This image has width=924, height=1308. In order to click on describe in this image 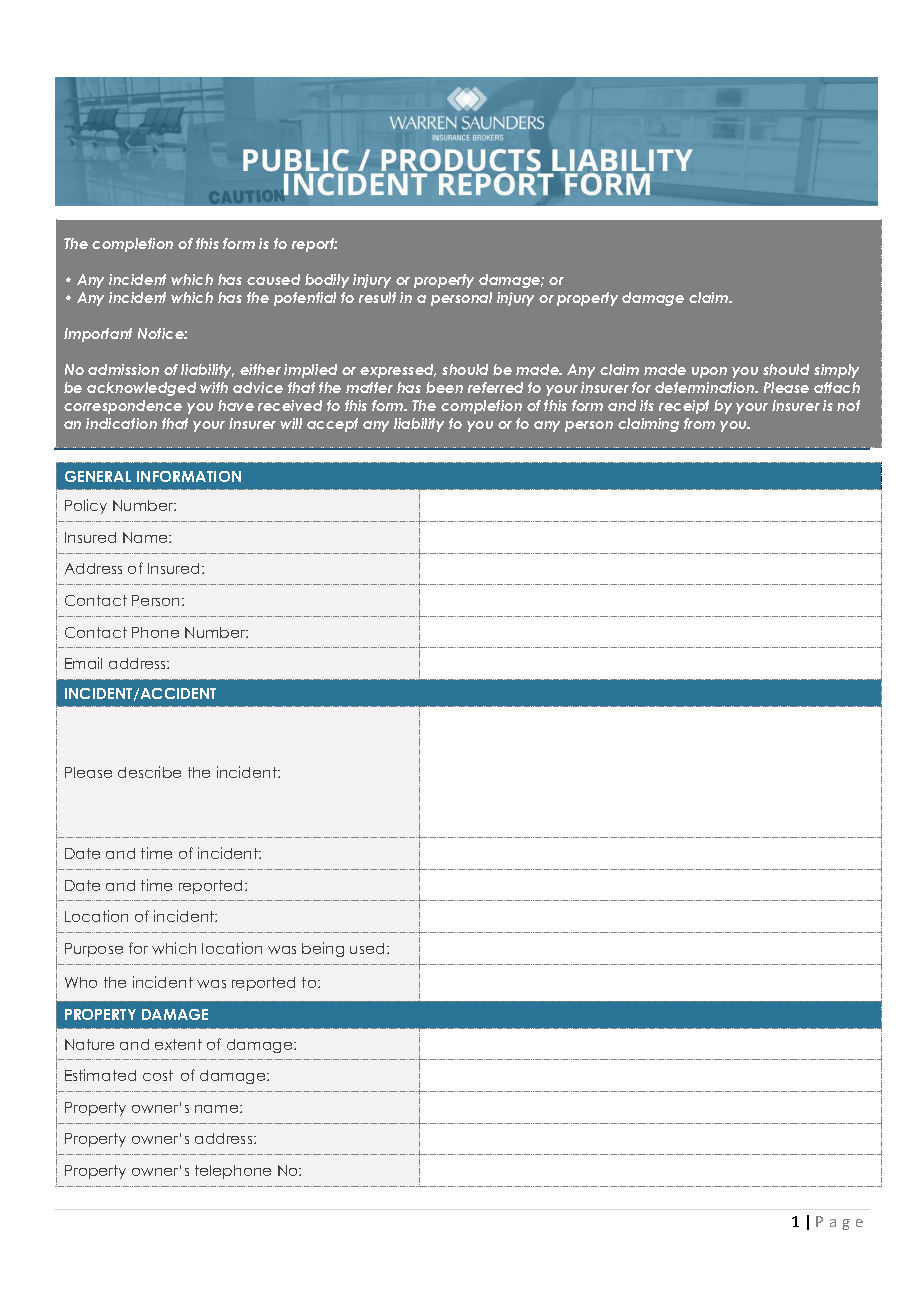, I will do `click(149, 772)`.
